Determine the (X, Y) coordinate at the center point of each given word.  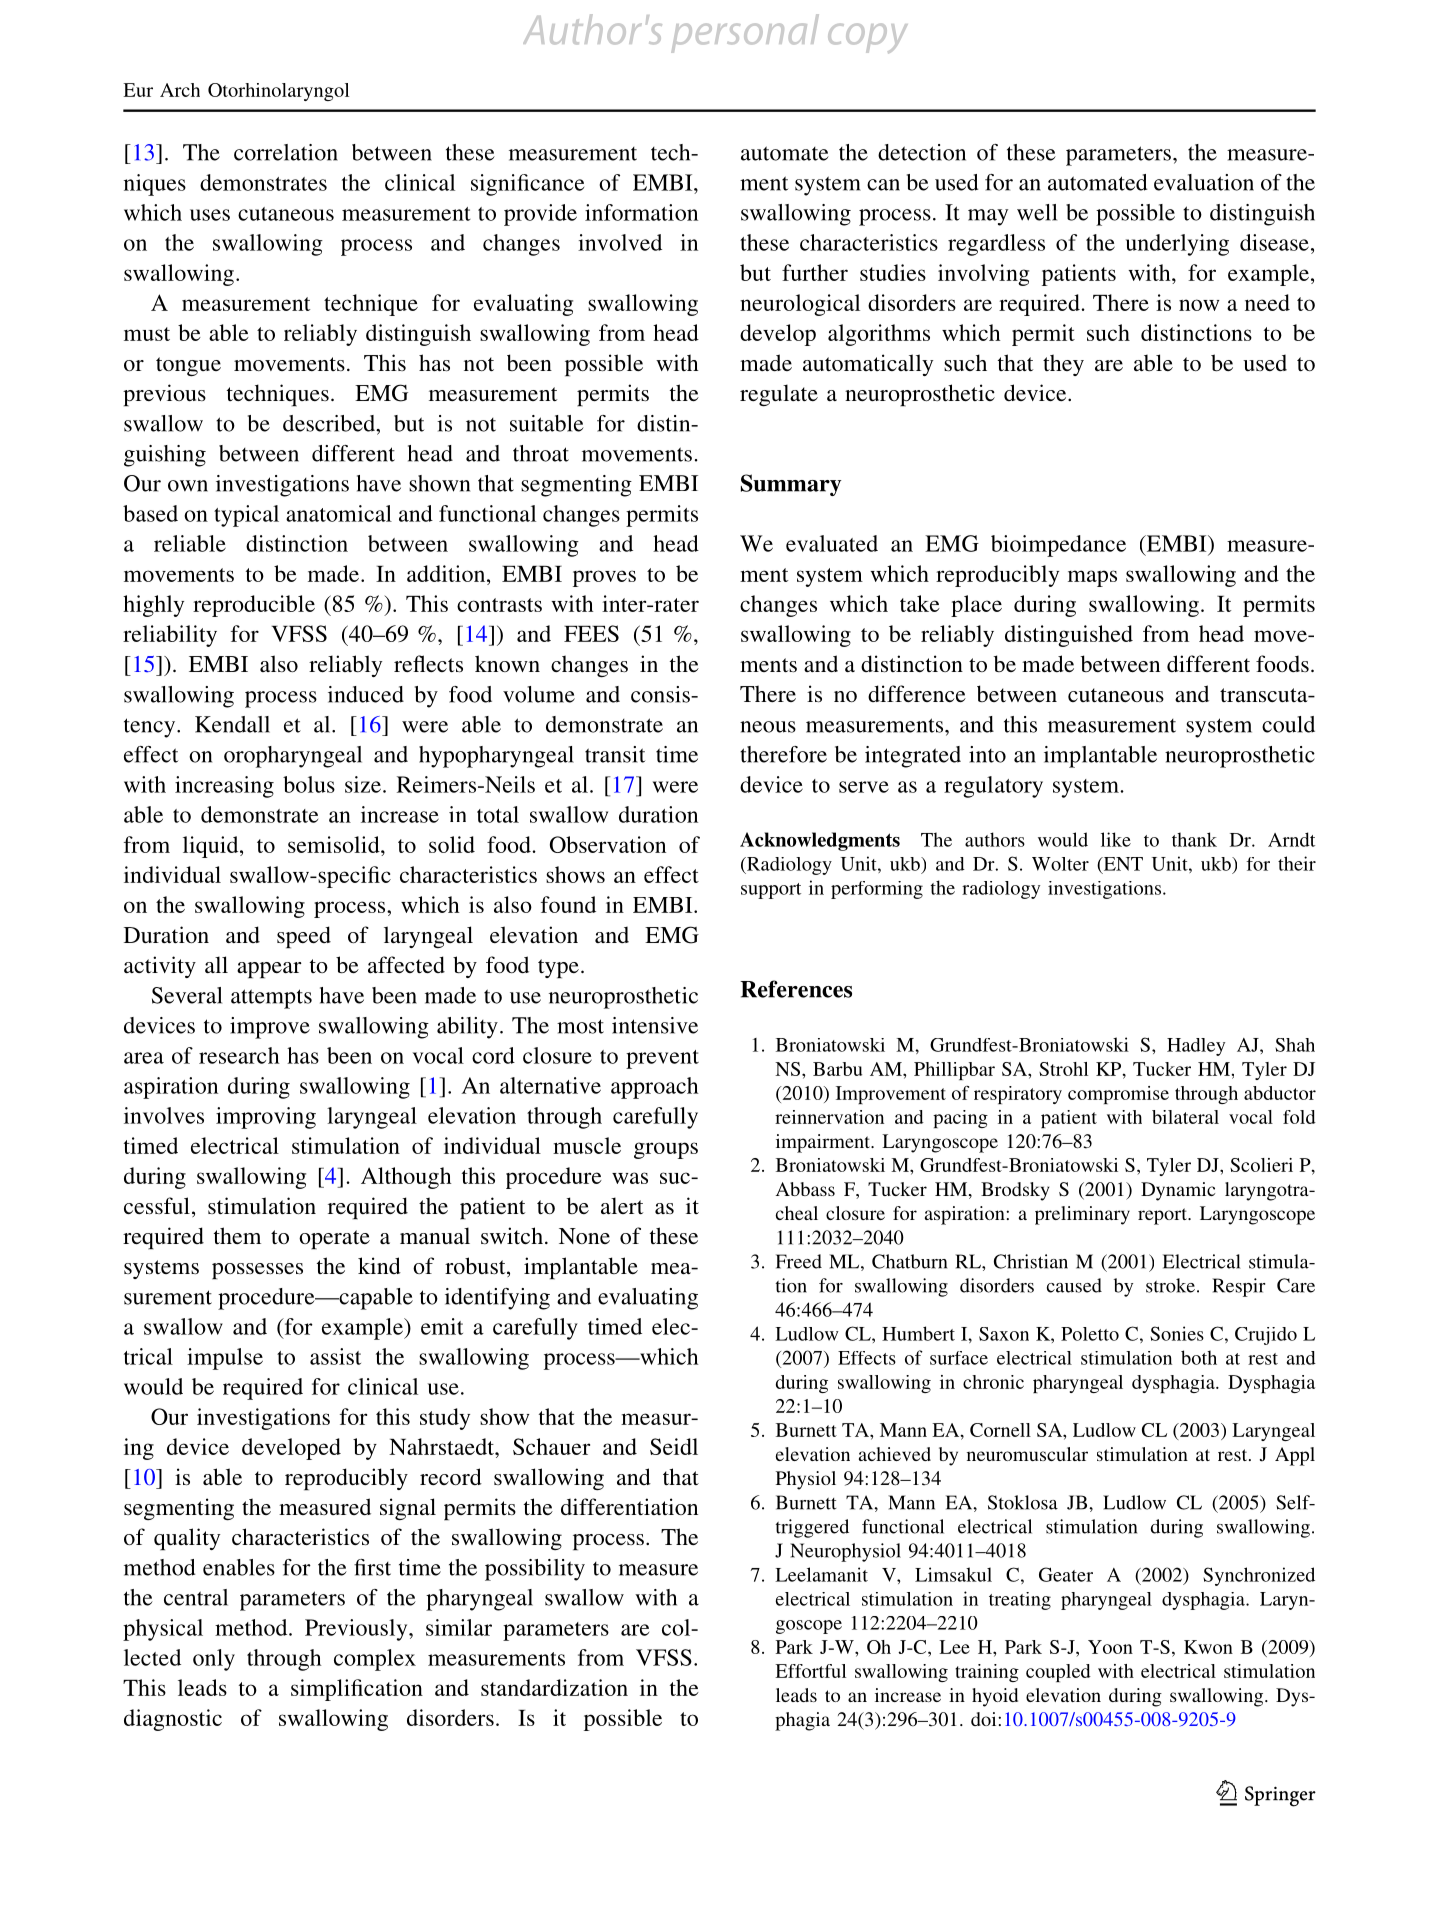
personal (745, 33)
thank (1194, 839)
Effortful (810, 1671)
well (1037, 212)
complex (375, 1660)
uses (210, 215)
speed (304, 937)
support (771, 891)
